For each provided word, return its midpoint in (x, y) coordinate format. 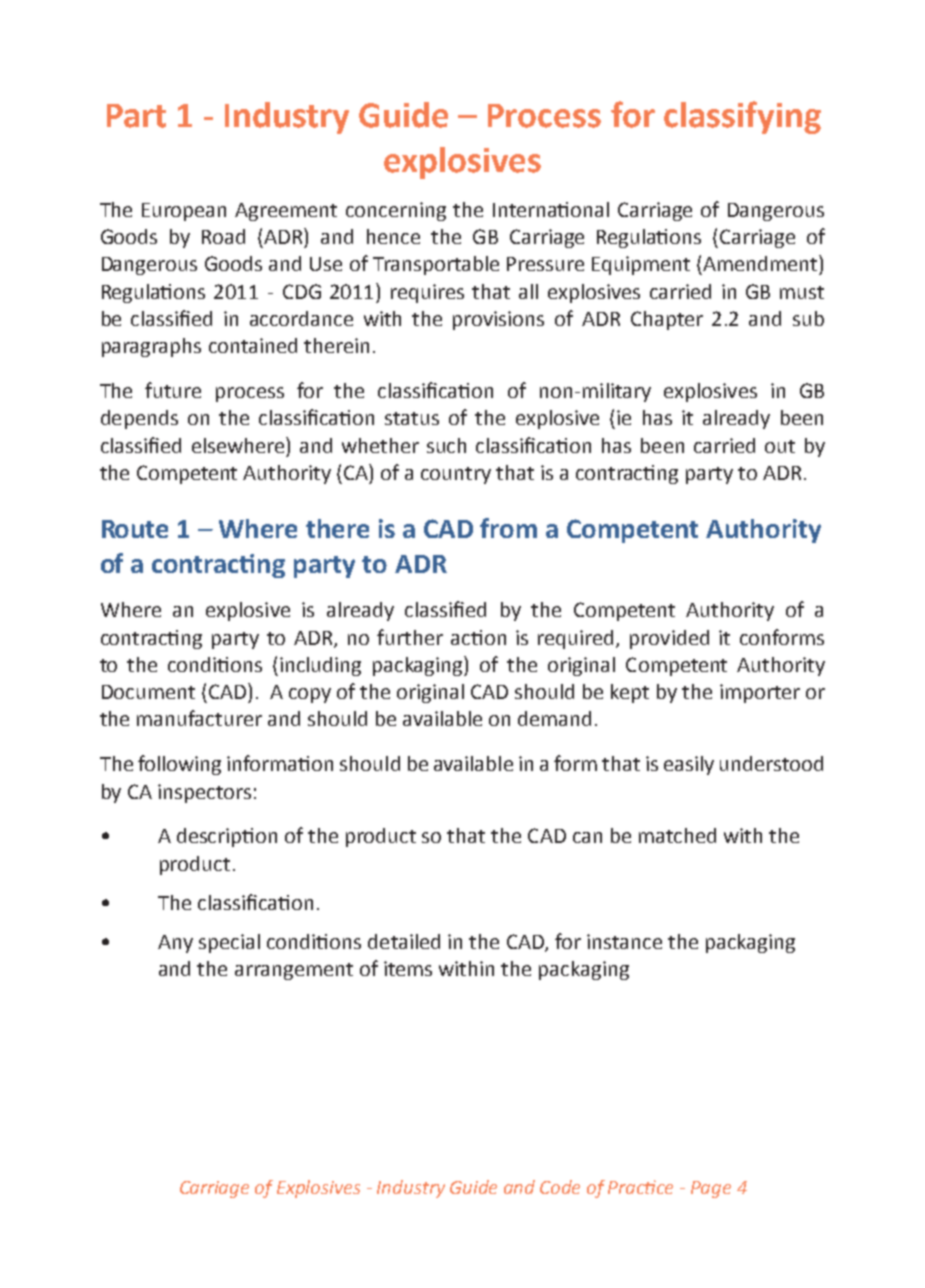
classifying (742, 117)
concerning (396, 211)
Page (711, 1189)
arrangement (294, 971)
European (184, 212)
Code (560, 1187)
